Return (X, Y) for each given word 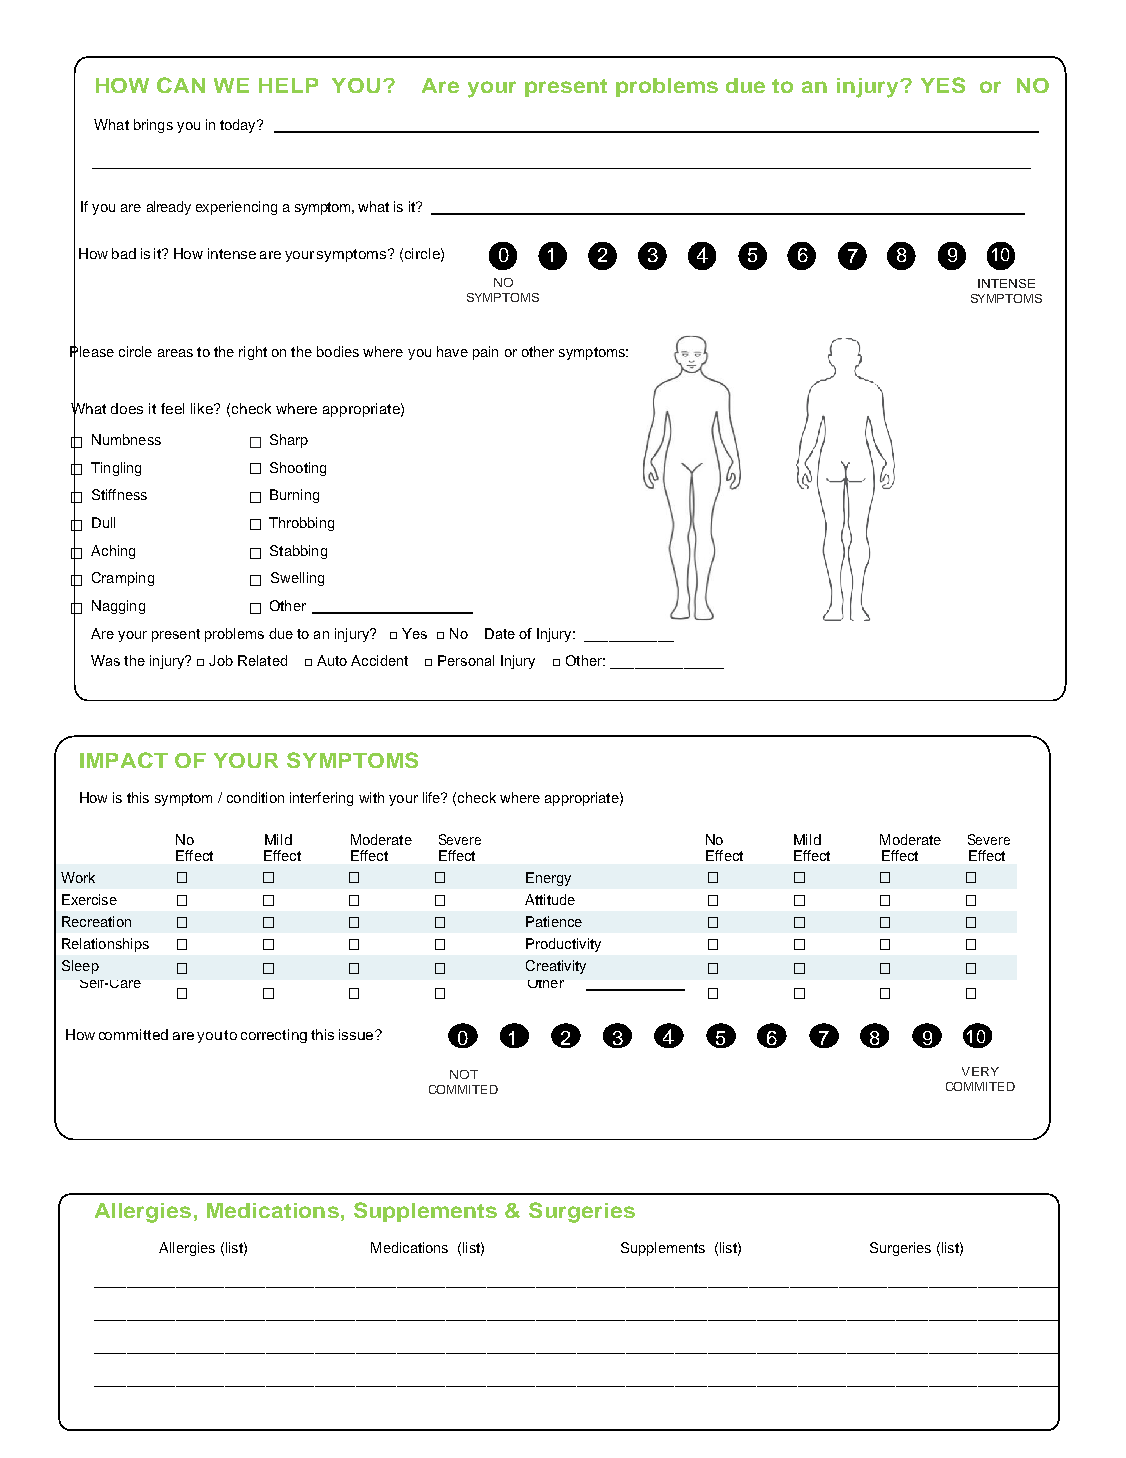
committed (133, 1034)
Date (500, 633)
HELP (288, 85)
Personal (466, 660)
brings (153, 126)
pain (485, 353)
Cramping (123, 579)
